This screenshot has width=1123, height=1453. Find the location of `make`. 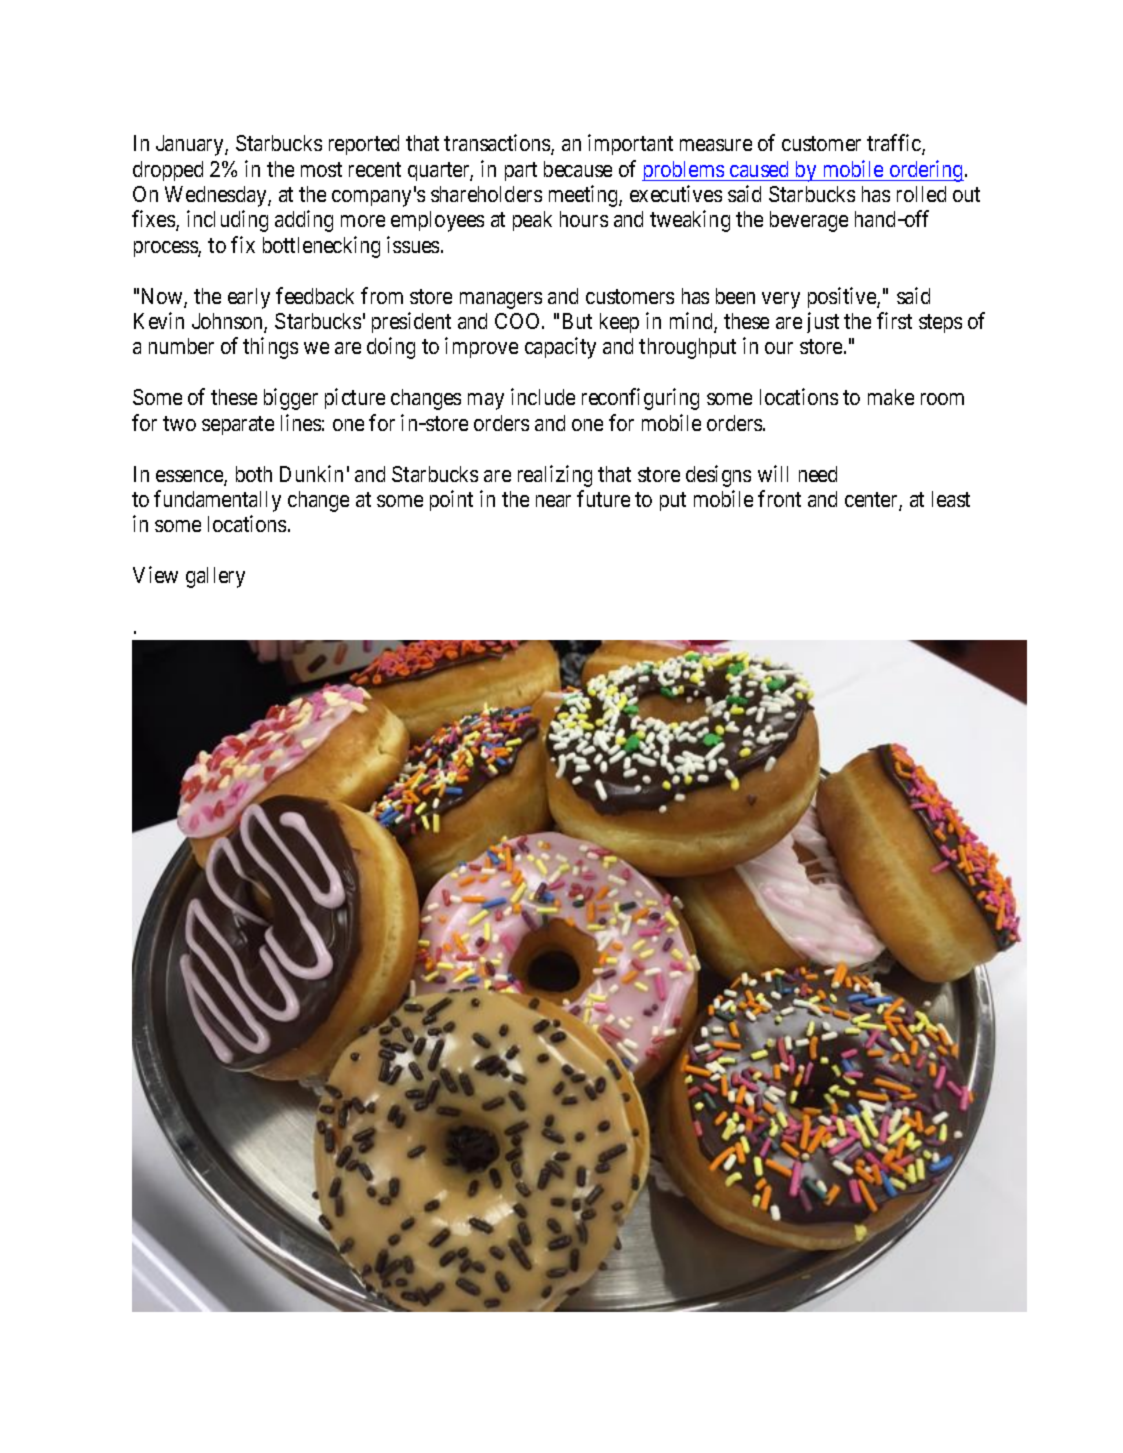

make is located at coordinates (891, 397).
